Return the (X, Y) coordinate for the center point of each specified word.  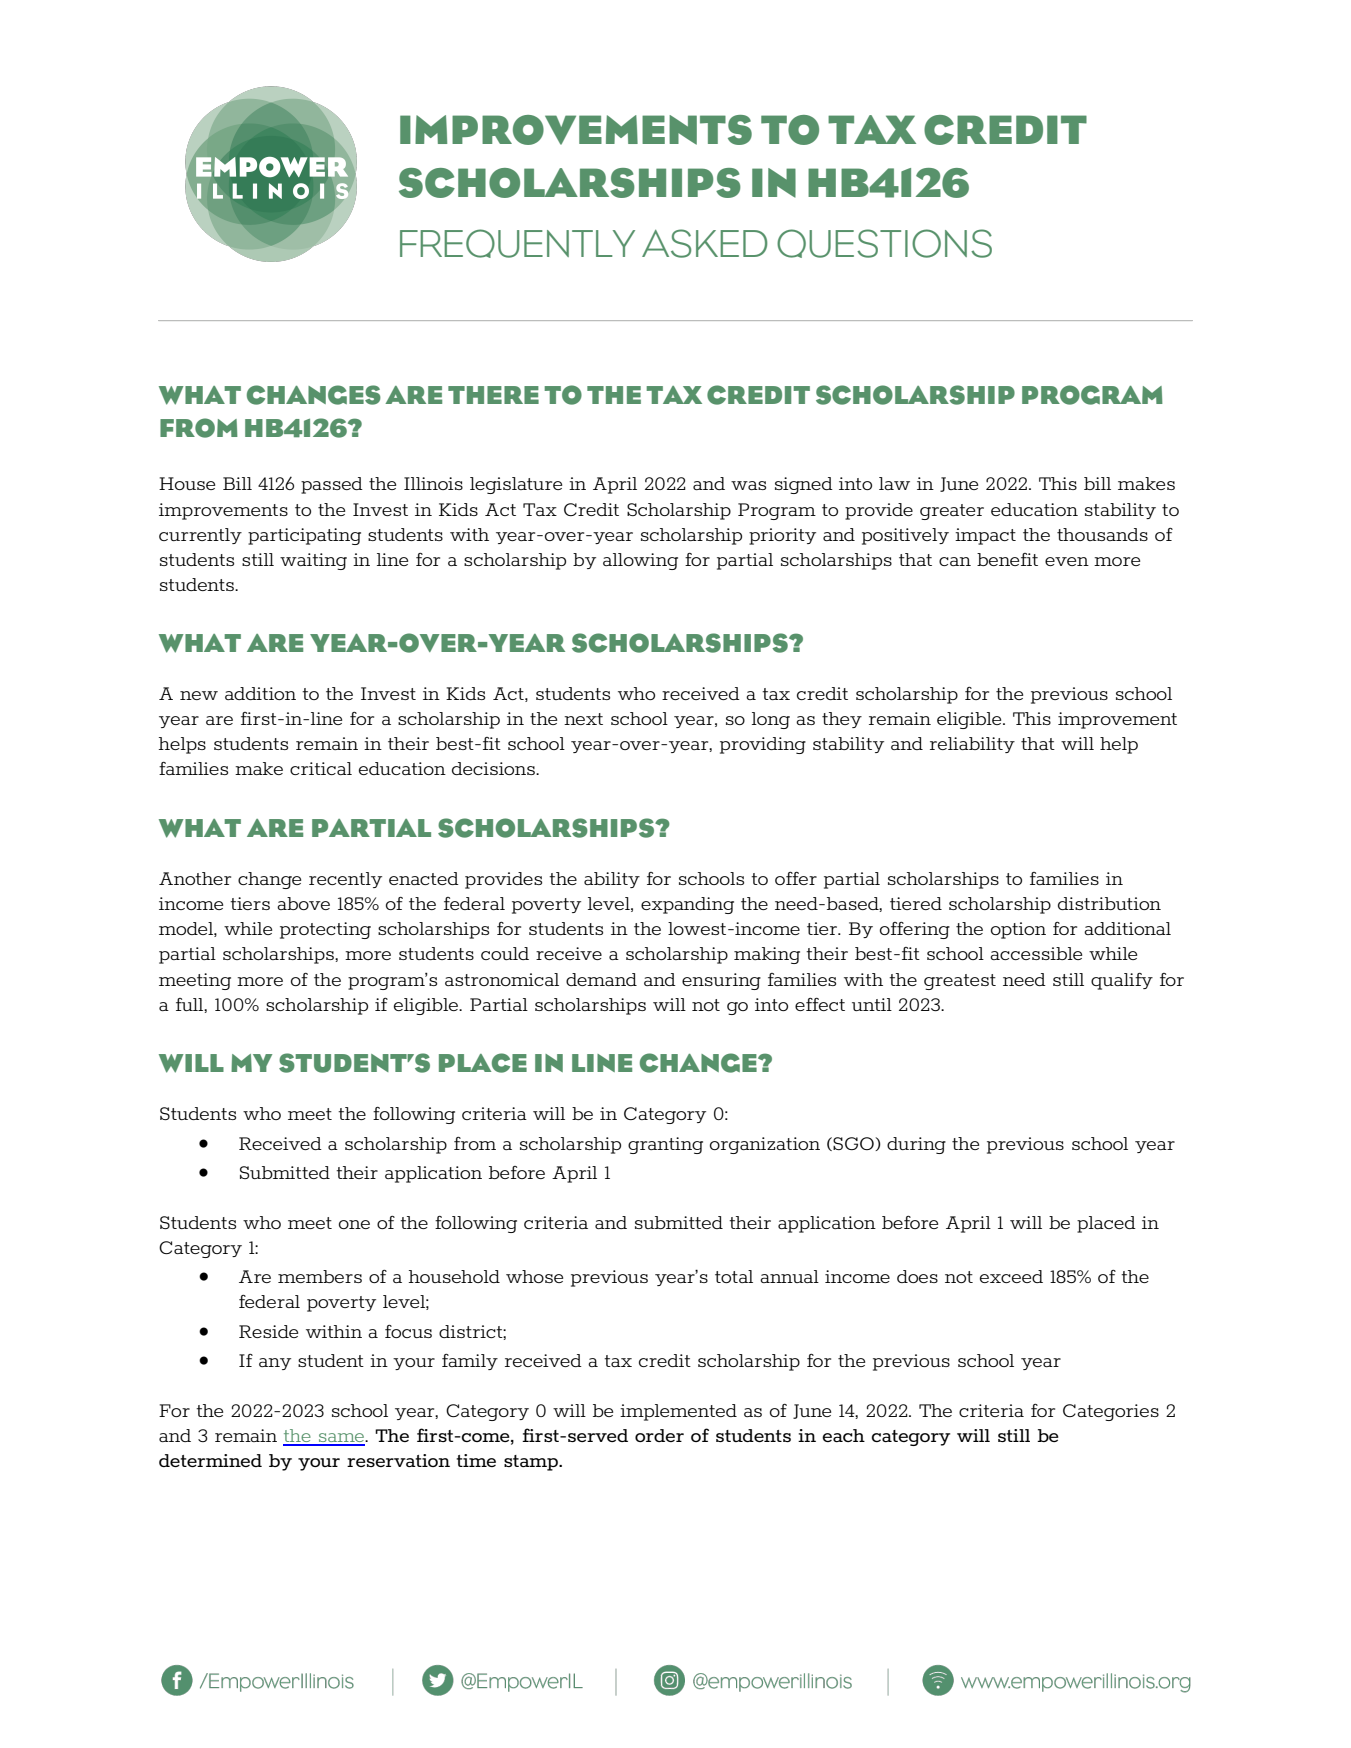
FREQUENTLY (517, 243)
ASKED (705, 243)
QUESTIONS (884, 243)
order (659, 1435)
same (342, 1439)
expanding (687, 905)
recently (345, 880)
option (1018, 930)
